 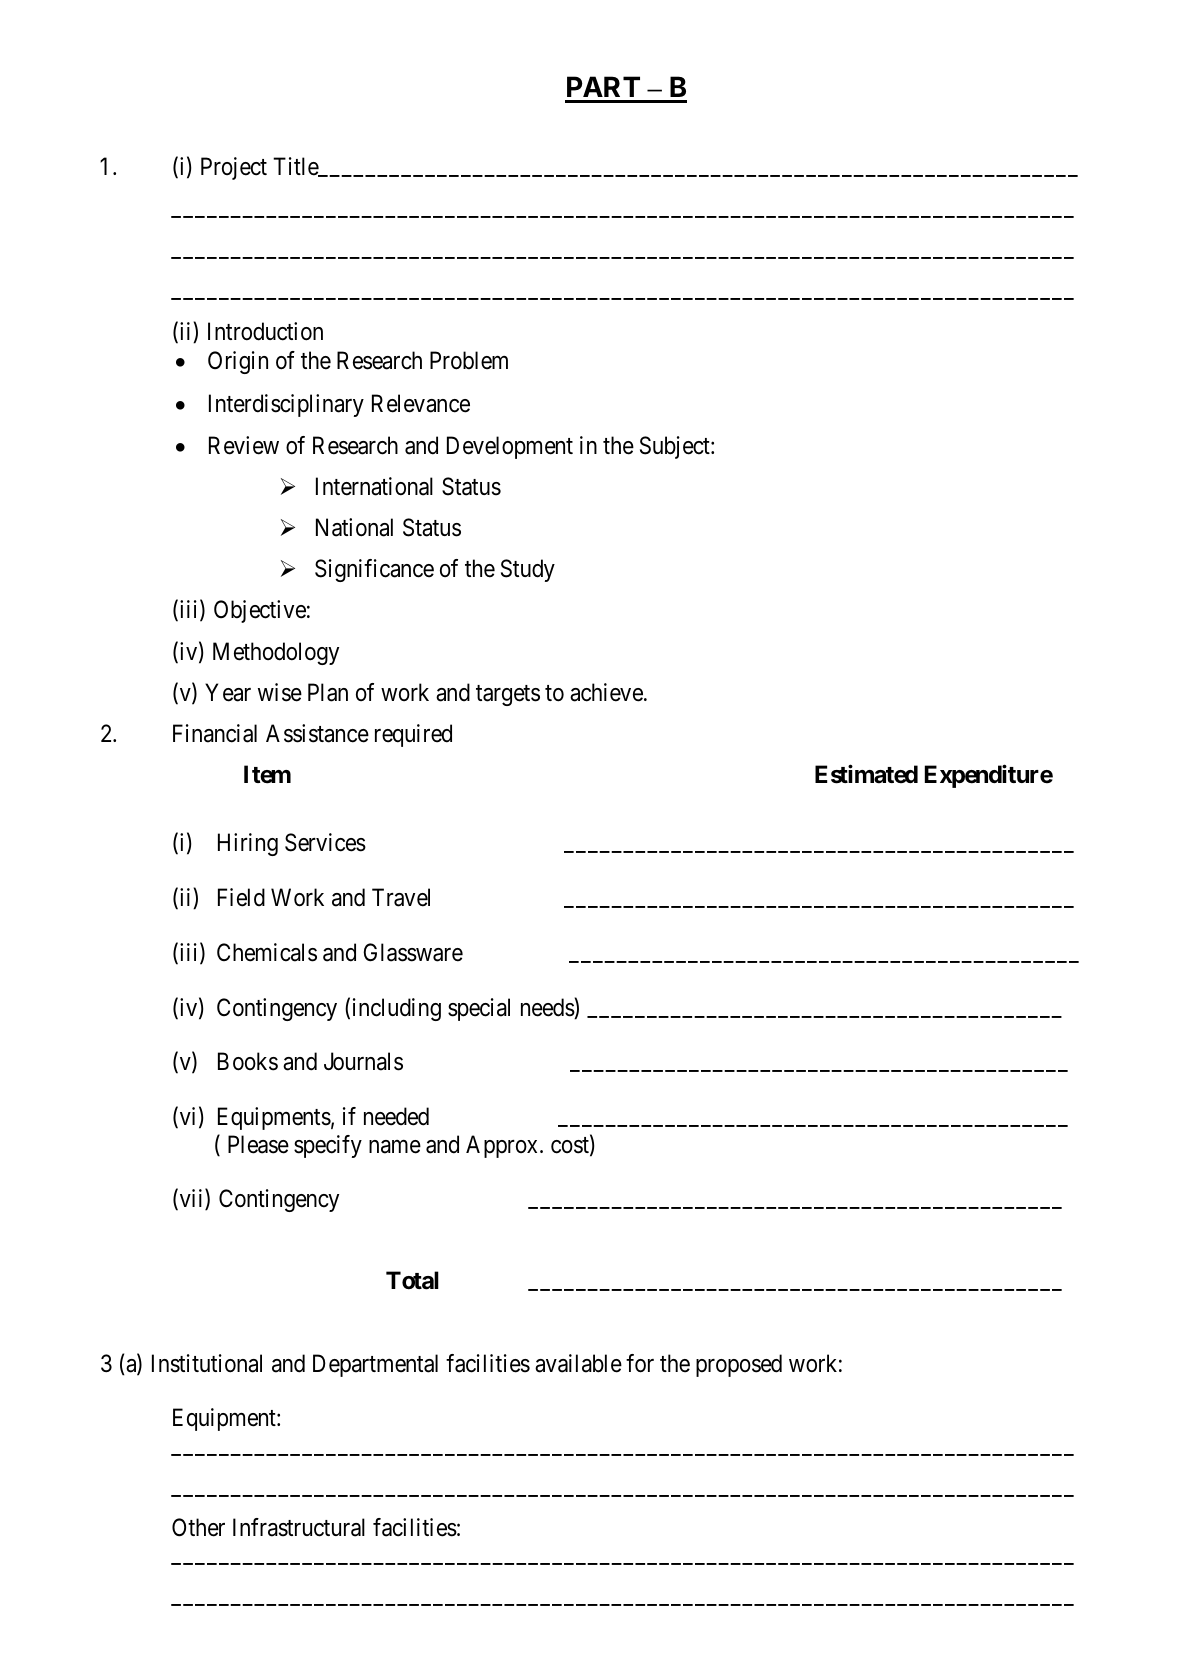 What do you see at coordinates (510, 447) in the document?
I see `Development` at bounding box center [510, 447].
